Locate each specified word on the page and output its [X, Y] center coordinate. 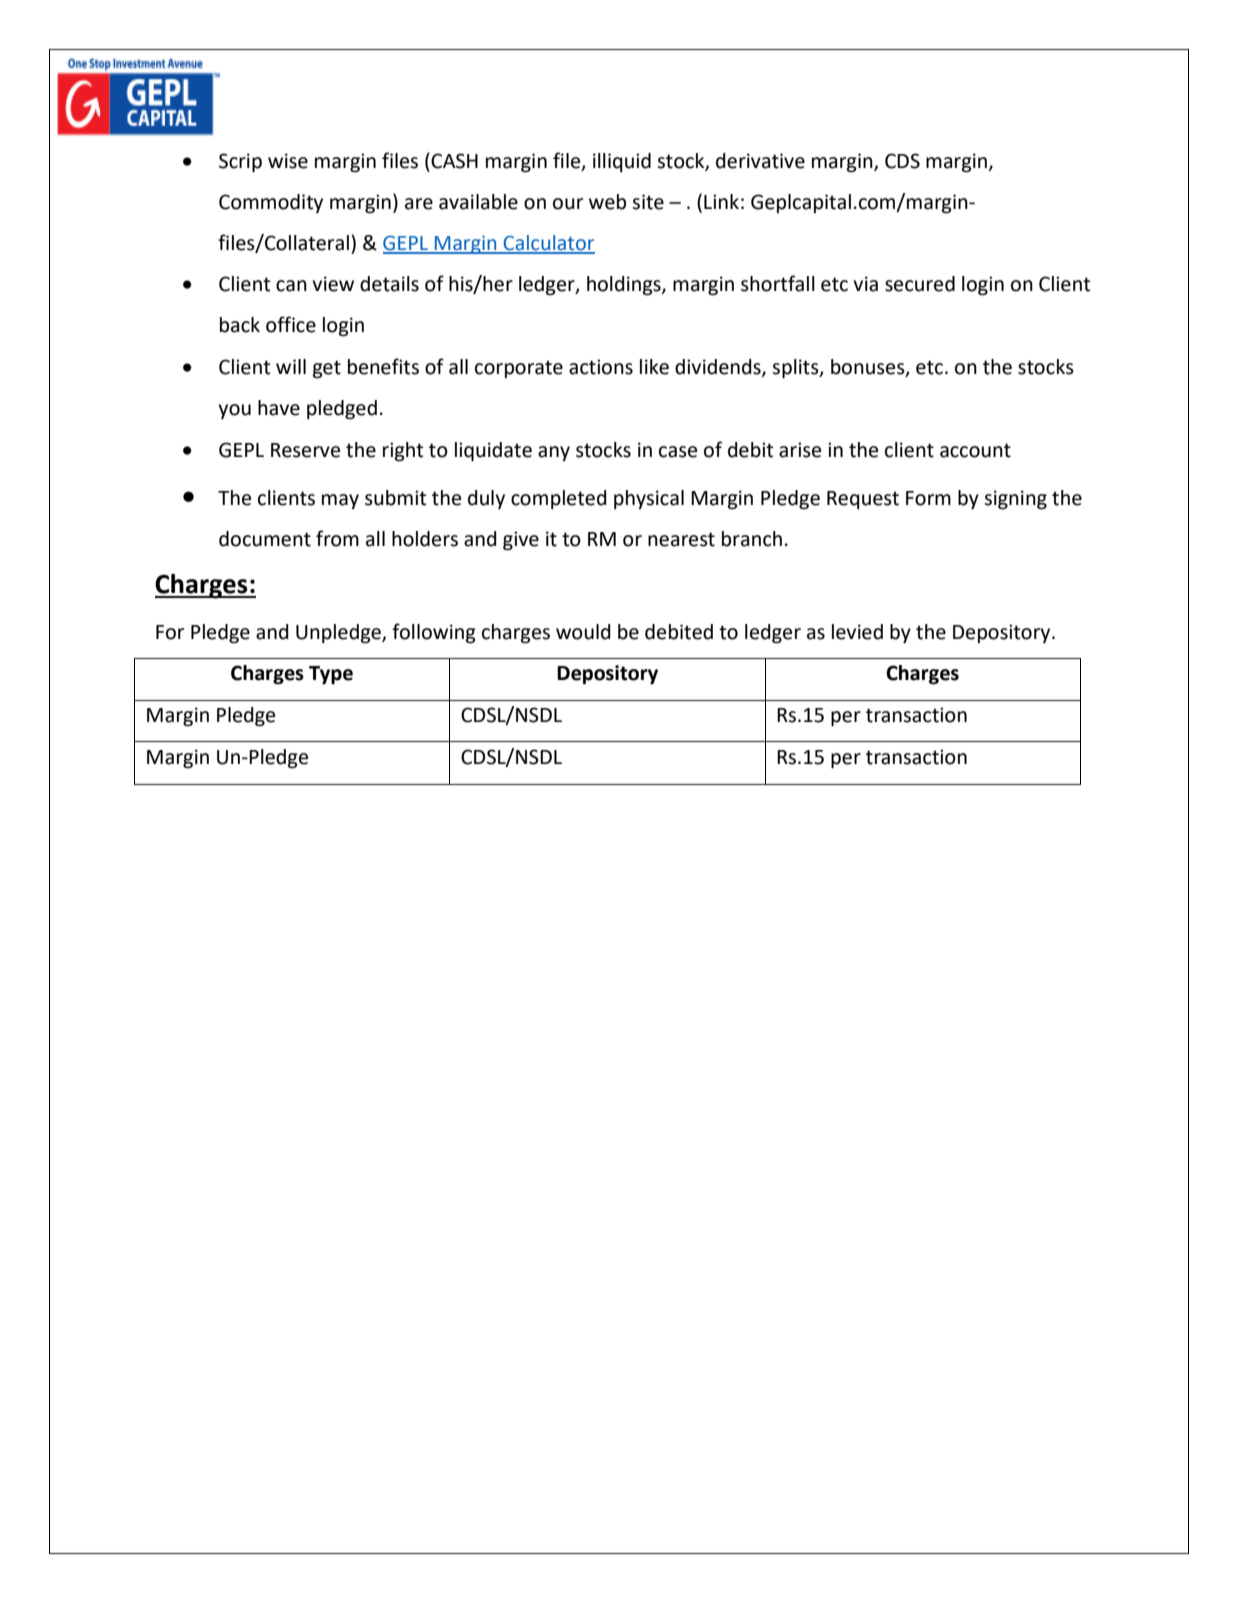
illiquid [622, 162]
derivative [760, 161]
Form [928, 498]
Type [331, 675]
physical [649, 499]
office [291, 324]
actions [601, 367]
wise [288, 161]
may [340, 501]
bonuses [869, 368]
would [583, 632]
